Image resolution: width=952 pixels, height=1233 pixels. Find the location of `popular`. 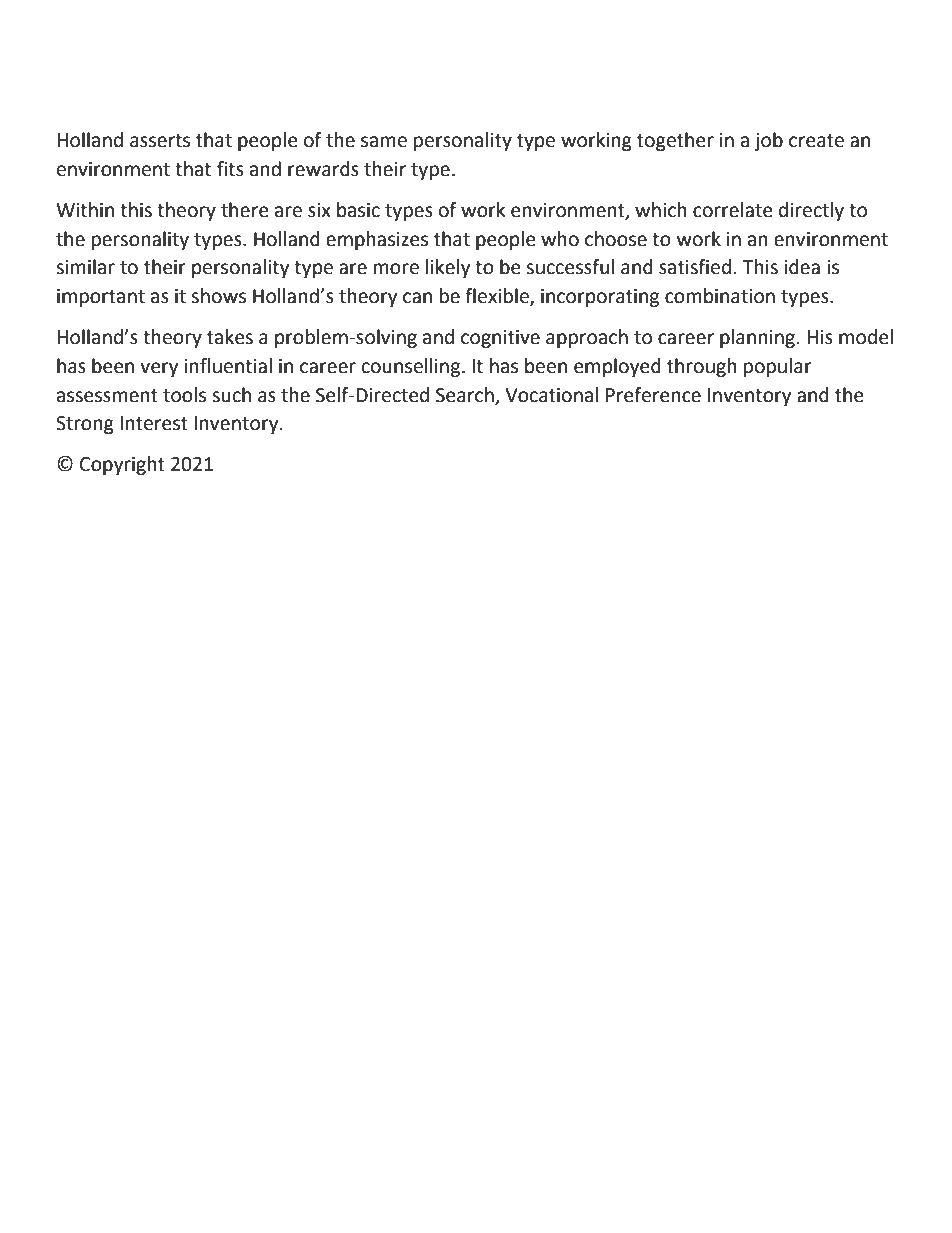

popular is located at coordinates (778, 367).
